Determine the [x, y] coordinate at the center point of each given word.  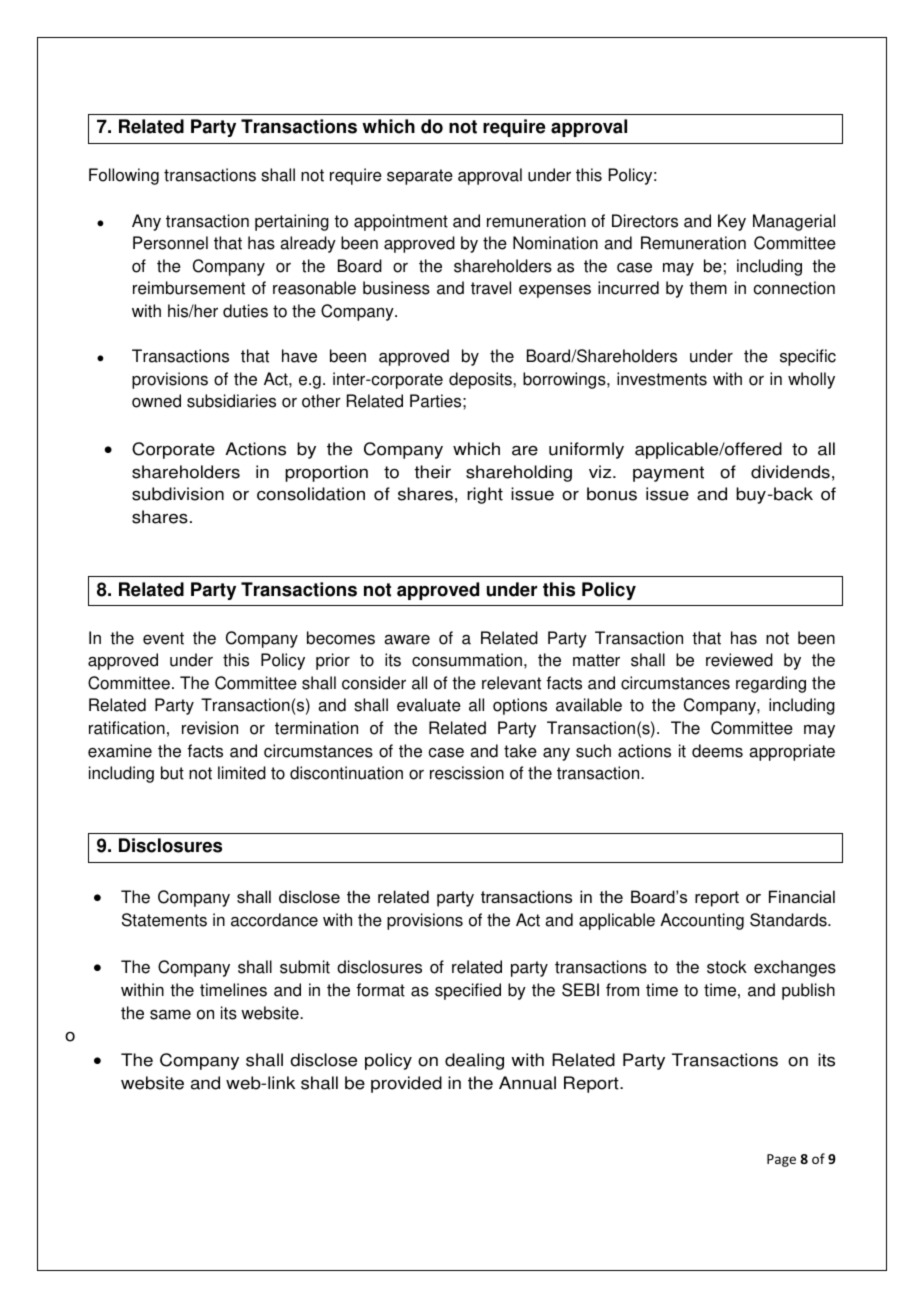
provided [406, 1084]
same [170, 1015]
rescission [467, 773]
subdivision [178, 494]
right [485, 495]
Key [732, 222]
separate [420, 177]
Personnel [170, 243]
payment [668, 474]
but [172, 773]
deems [717, 751]
